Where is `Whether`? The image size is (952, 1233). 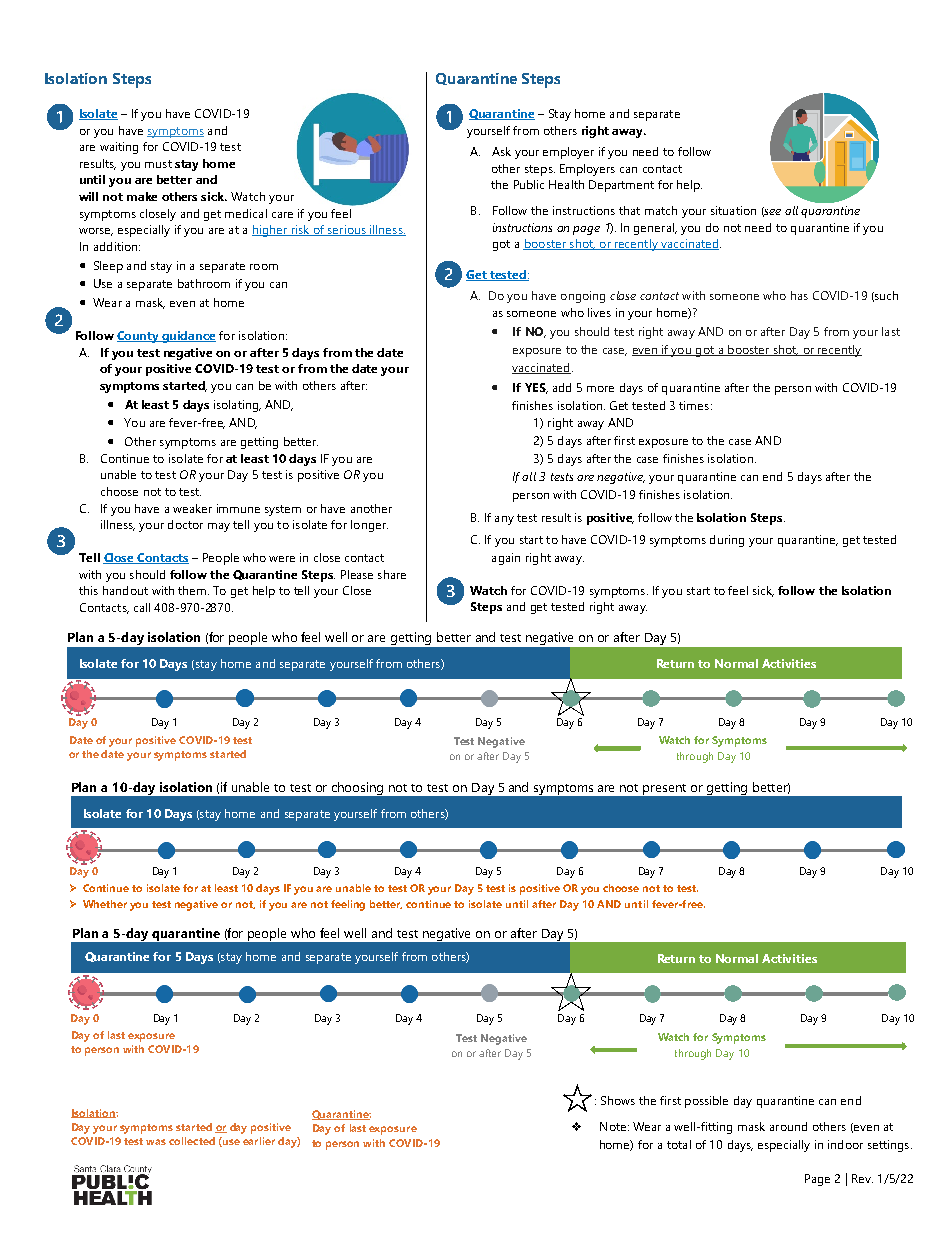 Whether is located at coordinates (105, 904).
